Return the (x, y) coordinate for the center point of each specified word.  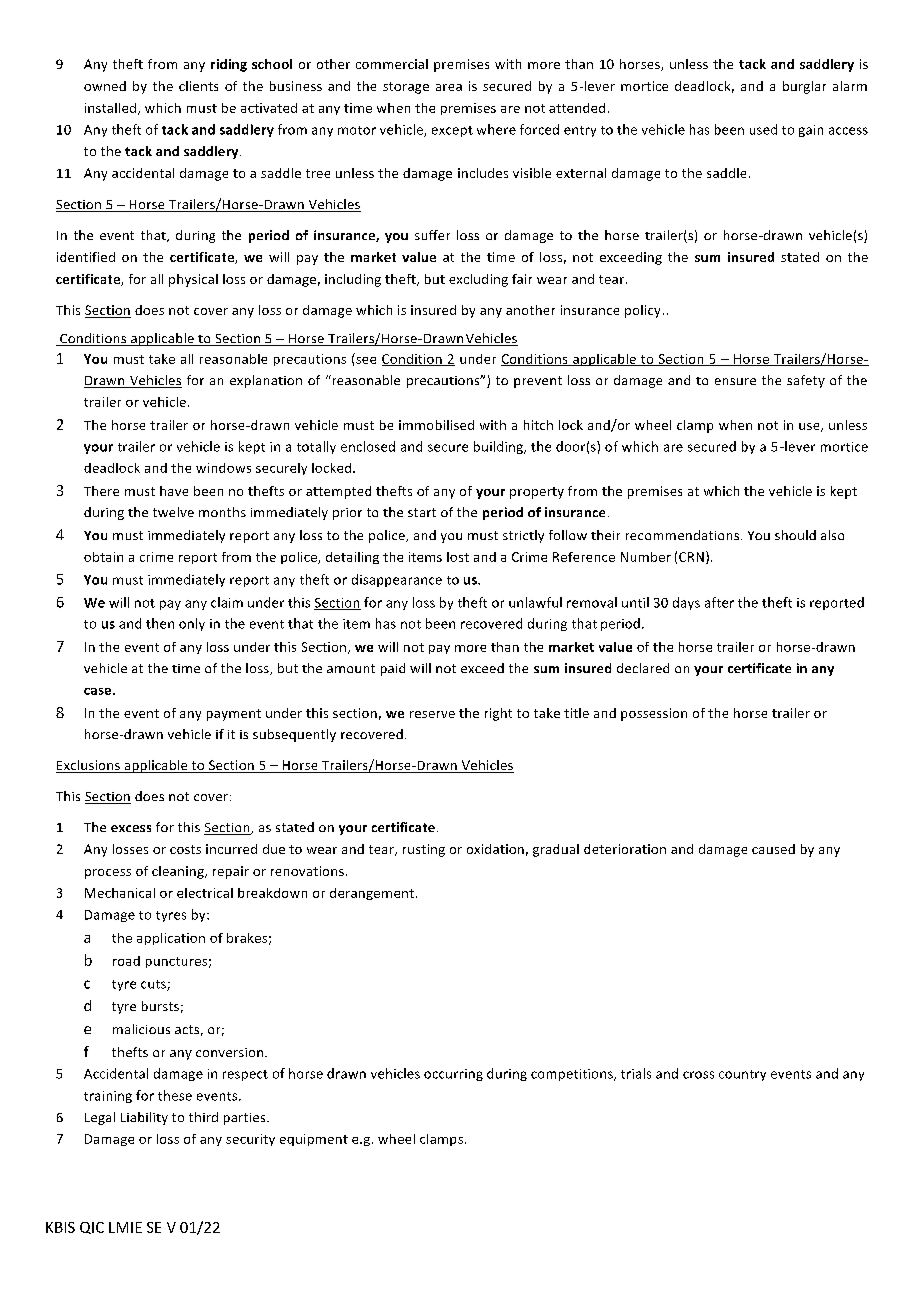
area (449, 87)
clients (198, 86)
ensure (735, 381)
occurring (453, 1075)
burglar (804, 87)
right (498, 714)
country (742, 1075)
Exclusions (89, 766)
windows (223, 468)
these (175, 1095)
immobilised (436, 425)
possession (654, 714)
